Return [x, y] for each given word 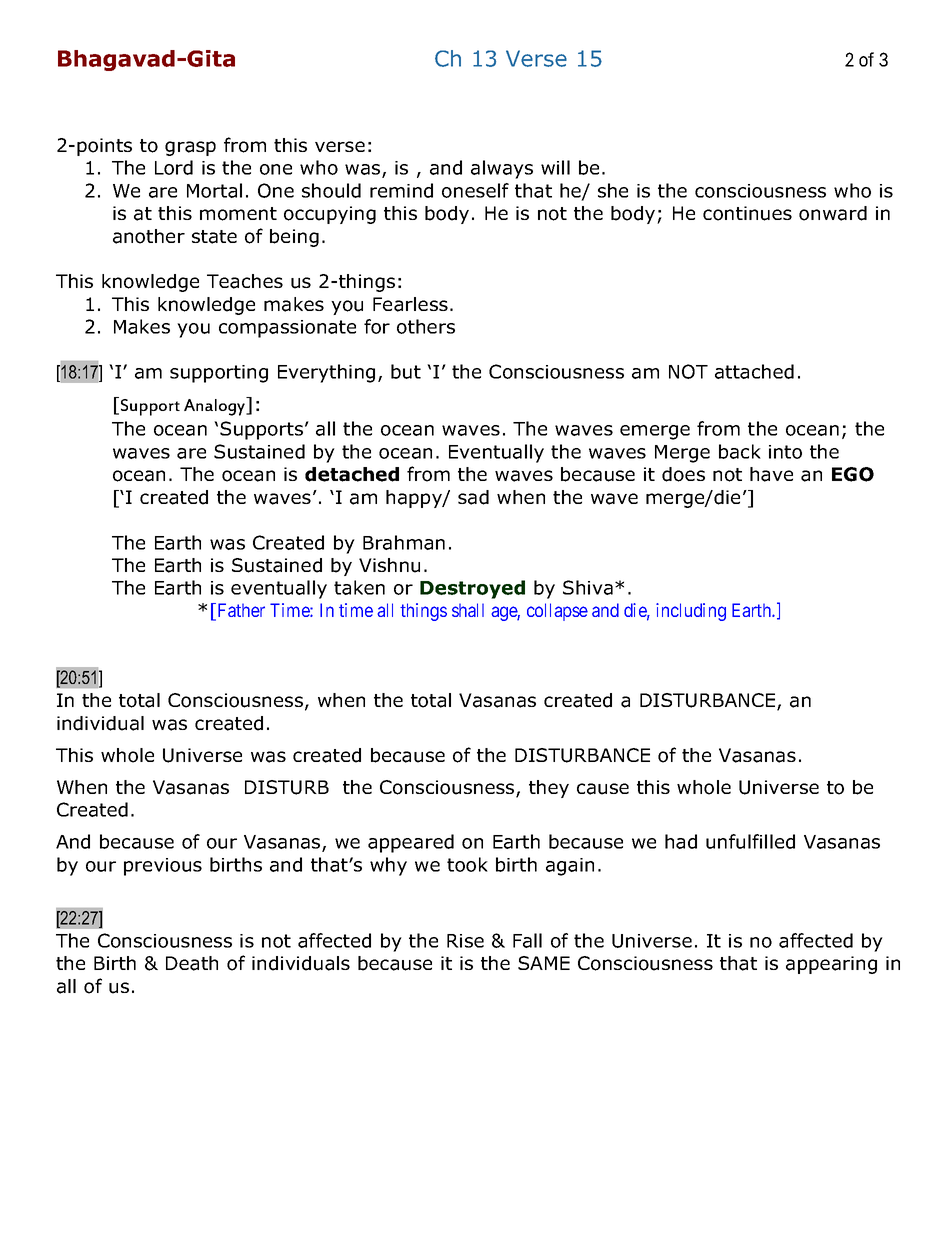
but [406, 371]
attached [754, 371]
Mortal [214, 190]
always [502, 169]
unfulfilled [750, 841]
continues [747, 213]
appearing [831, 965]
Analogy [216, 406]
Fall [527, 940]
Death [192, 963]
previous [163, 867]
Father [240, 611]
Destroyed [472, 589]
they [549, 789]
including [691, 612]
